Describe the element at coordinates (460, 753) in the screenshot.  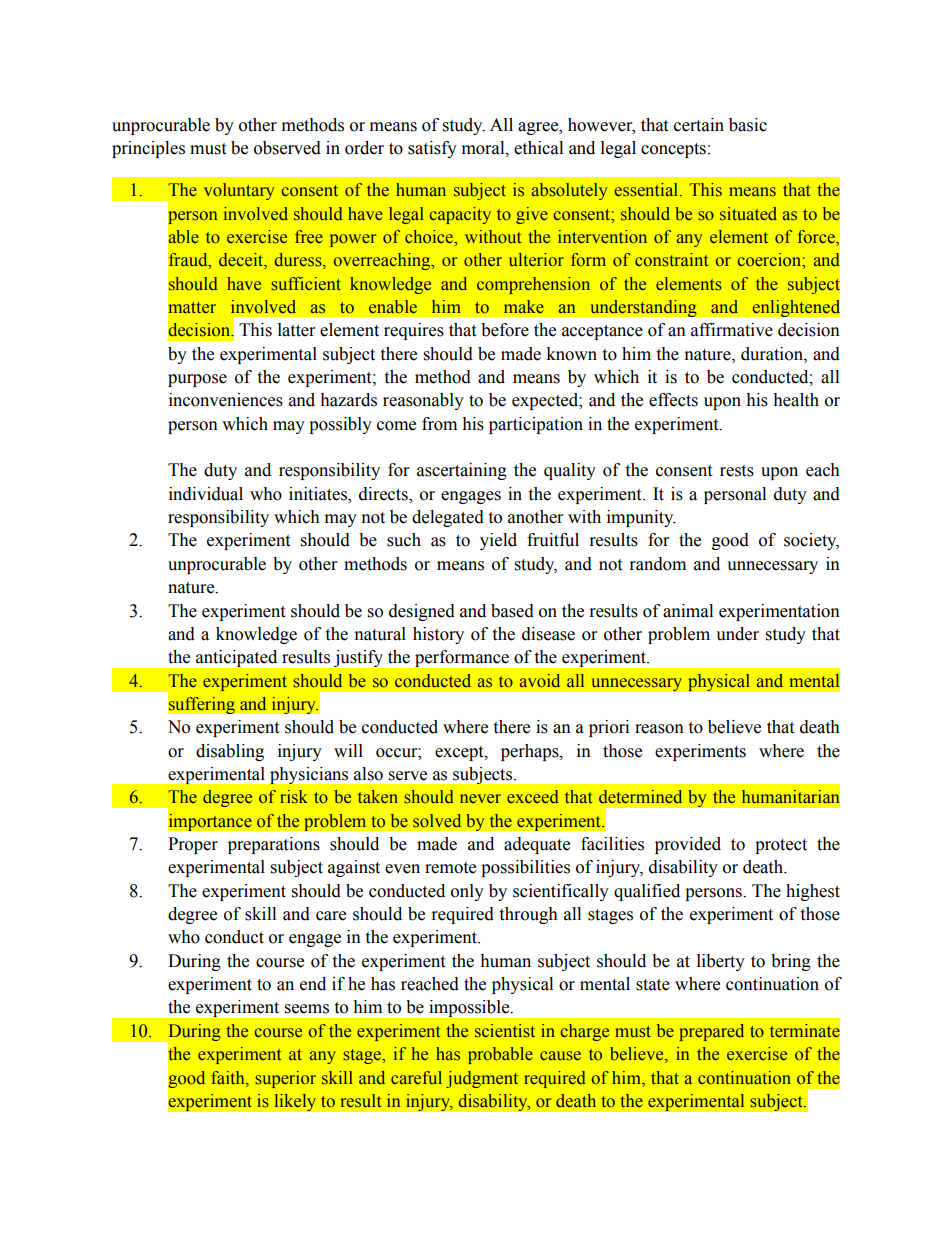
I see `except` at that location.
